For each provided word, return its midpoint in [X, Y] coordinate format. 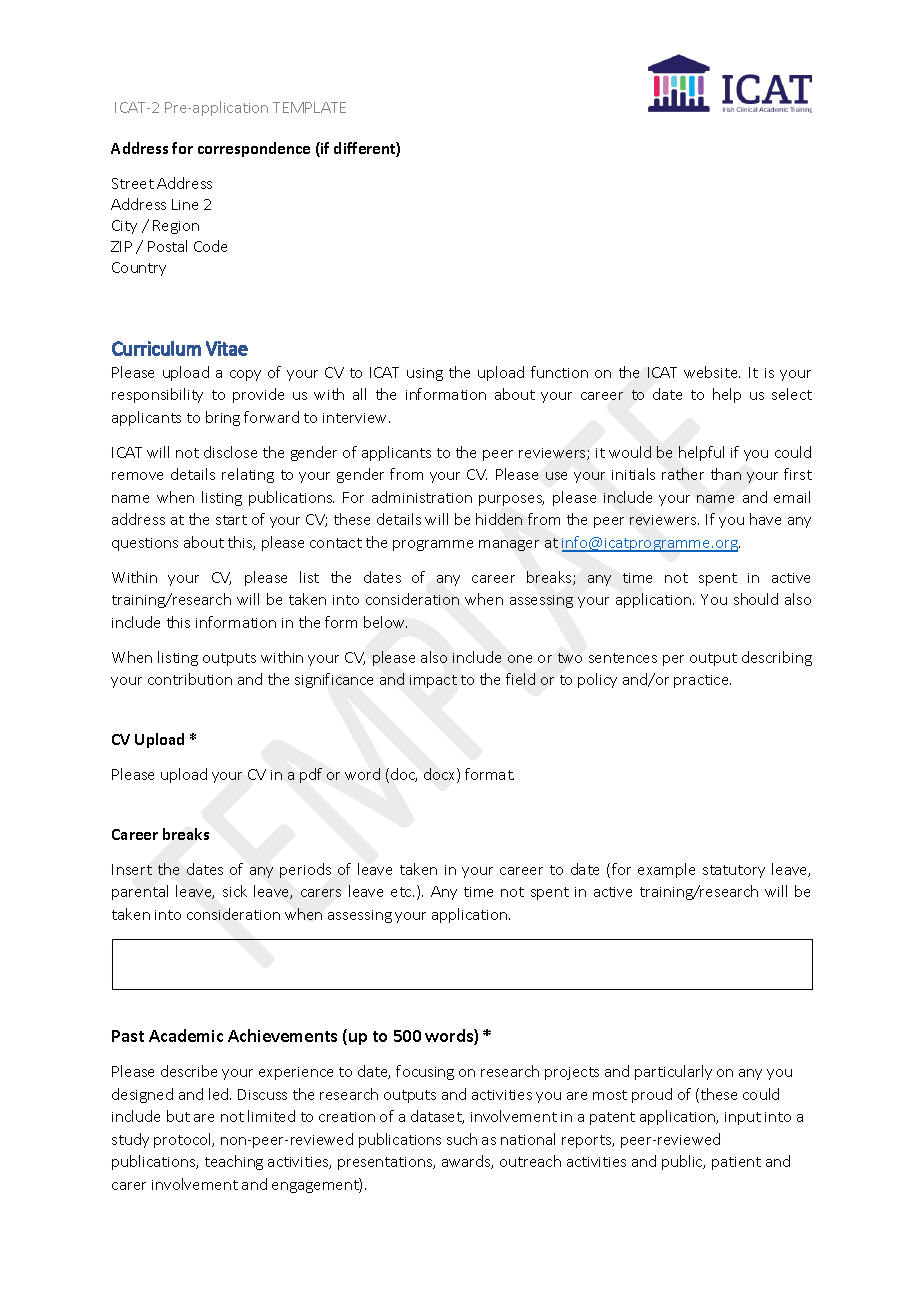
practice [702, 681]
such [462, 1139]
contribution [190, 679]
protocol [184, 1140]
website [712, 372]
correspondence [254, 149]
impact [433, 681]
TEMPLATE [309, 107]
